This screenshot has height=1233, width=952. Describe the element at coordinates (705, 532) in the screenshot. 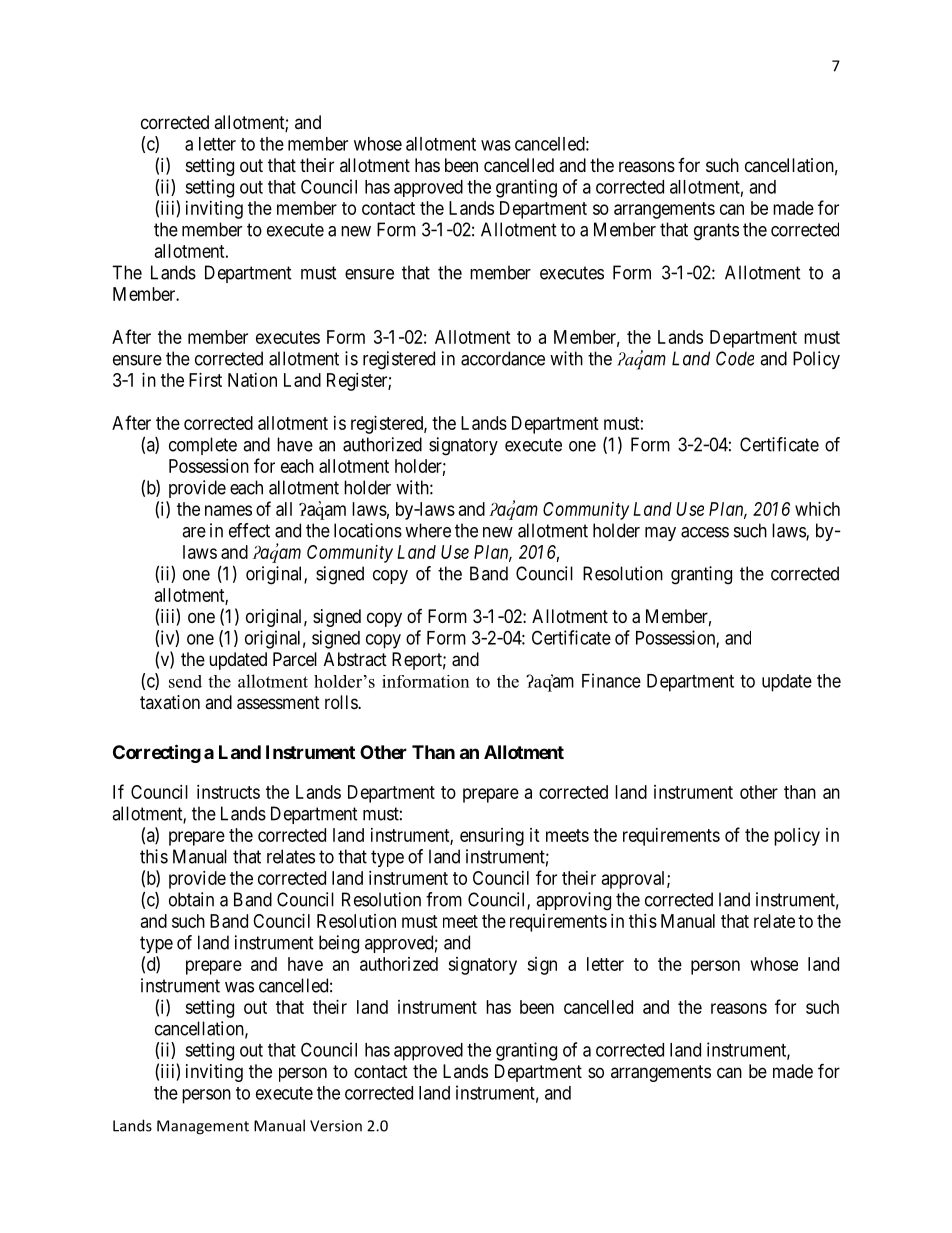

I see `access` at that location.
